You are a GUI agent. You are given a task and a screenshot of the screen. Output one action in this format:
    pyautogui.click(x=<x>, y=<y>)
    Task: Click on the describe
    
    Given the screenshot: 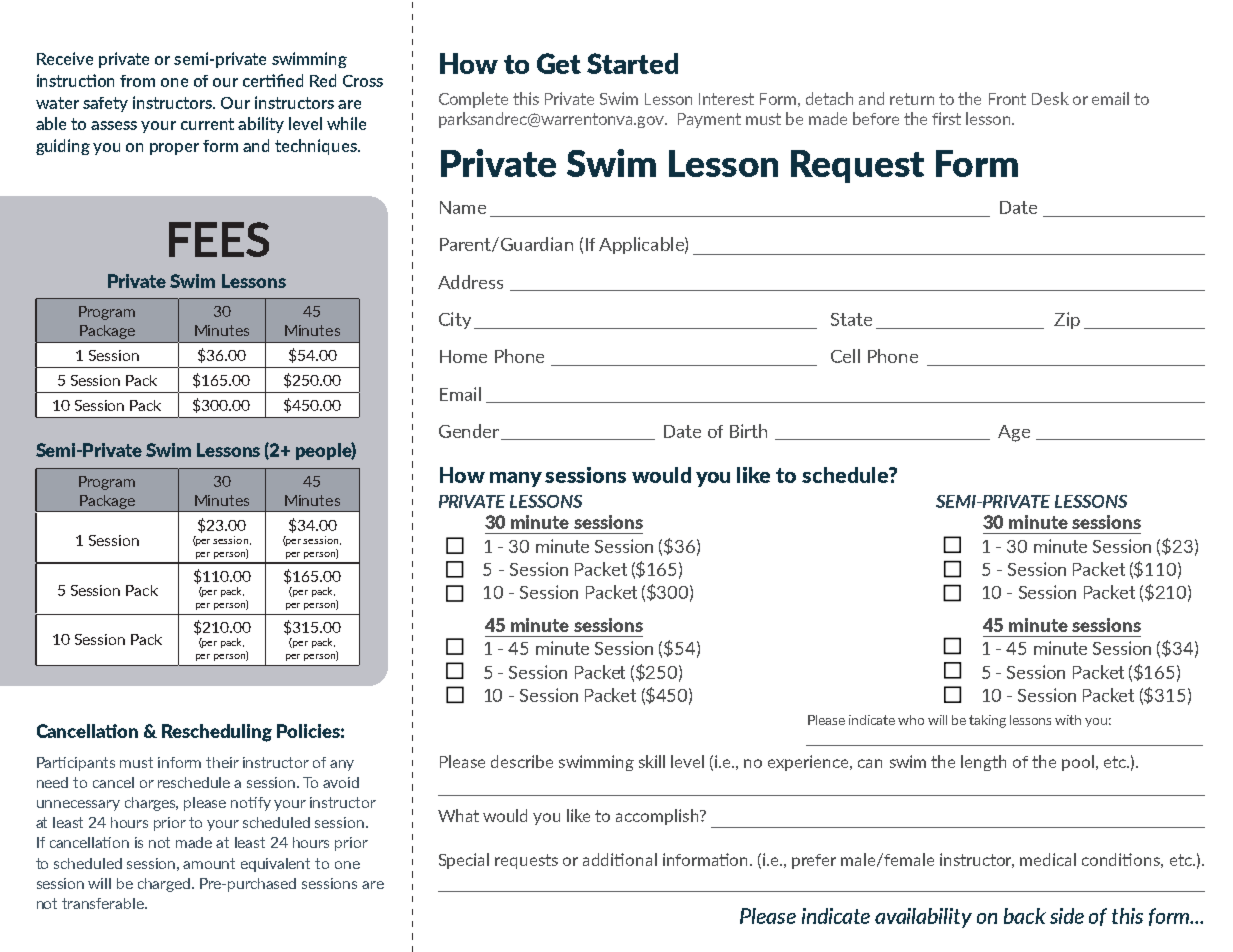 What is the action you would take?
    pyautogui.click(x=522, y=761)
